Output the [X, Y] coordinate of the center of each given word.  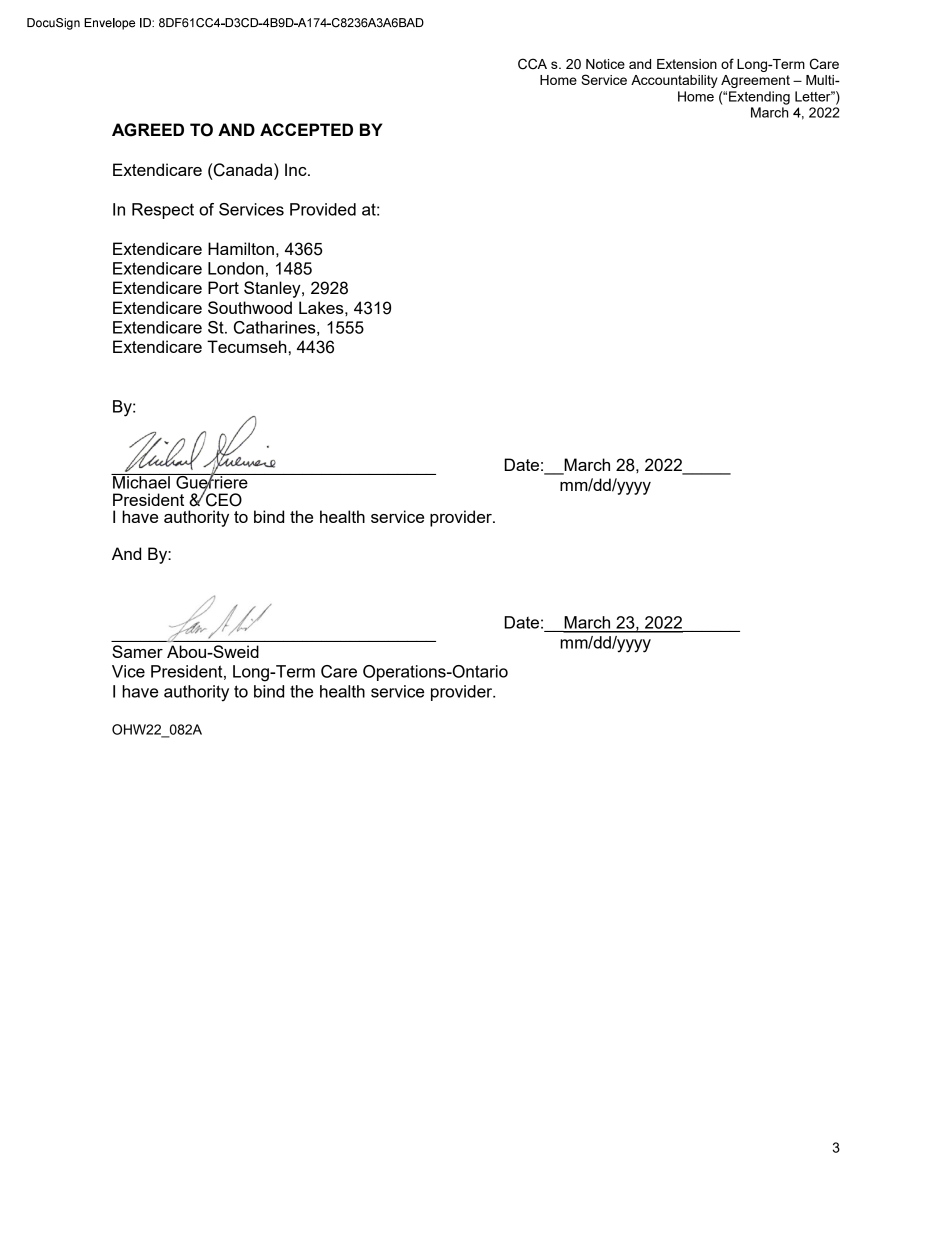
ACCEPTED [306, 129]
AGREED [148, 130]
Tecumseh [247, 346]
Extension [687, 64]
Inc [297, 169]
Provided [323, 209]
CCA [532, 64]
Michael [141, 481]
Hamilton [241, 248]
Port [223, 287]
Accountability [674, 81]
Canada [244, 170]
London [236, 268]
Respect [163, 211]
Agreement [755, 81]
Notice [605, 64]
